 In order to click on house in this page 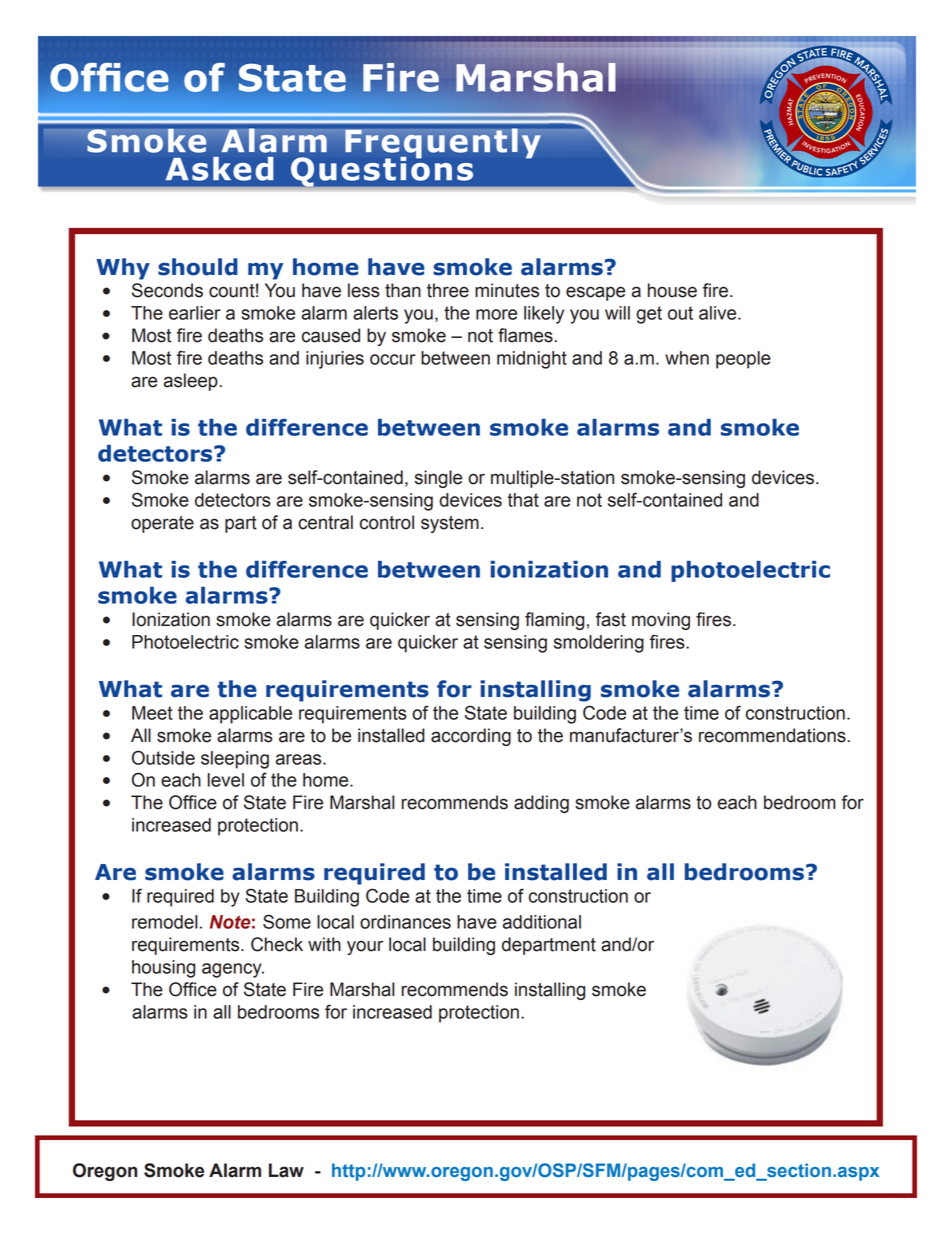, I will do `click(672, 290)`.
